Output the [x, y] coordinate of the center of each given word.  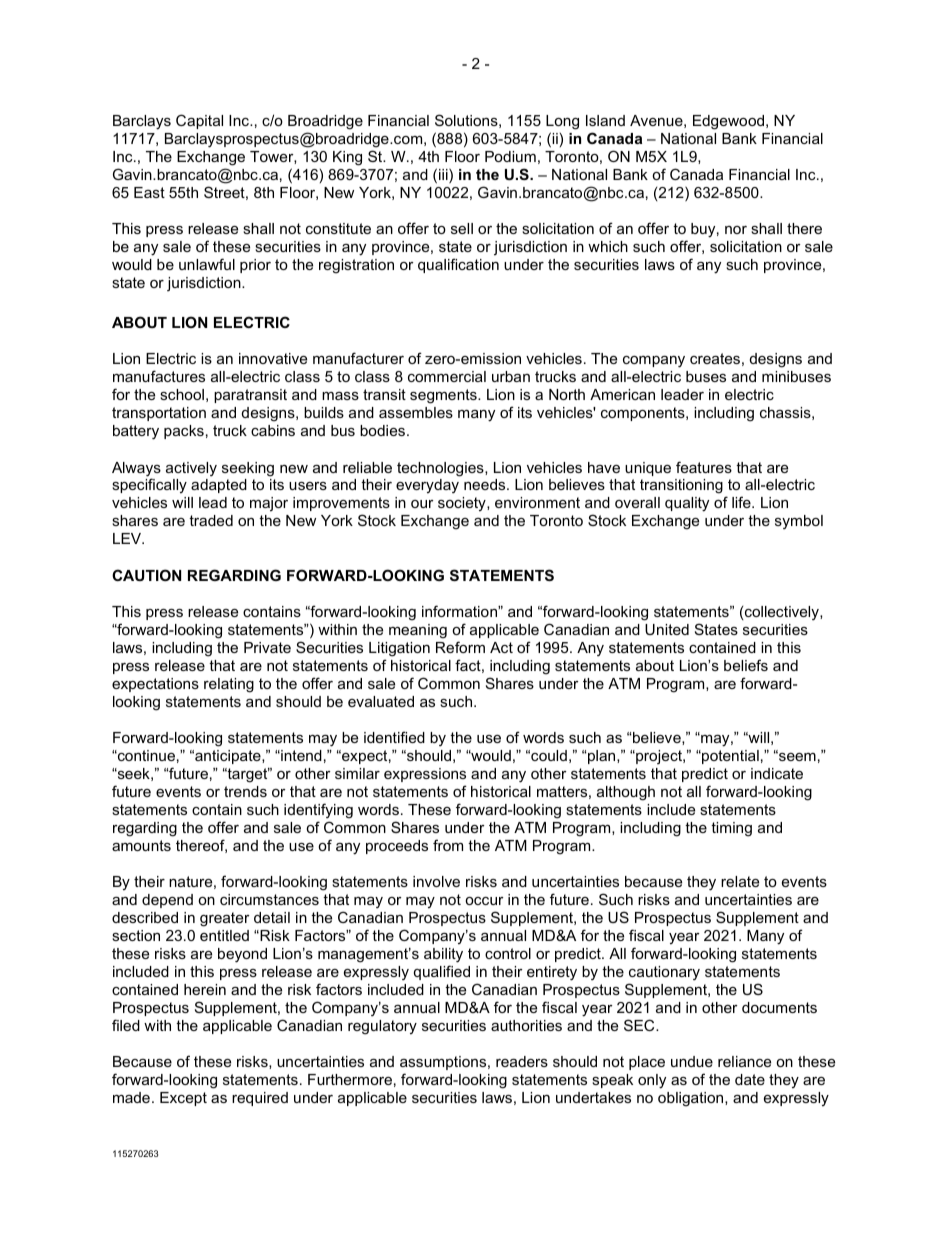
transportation [159, 414]
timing [731, 829]
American [622, 394]
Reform [460, 647]
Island [605, 120]
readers [522, 1061]
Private [267, 647]
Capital [199, 121]
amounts [141, 845]
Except [183, 1099]
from [448, 845]
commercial [447, 376]
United [667, 629]
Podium [510, 156]
